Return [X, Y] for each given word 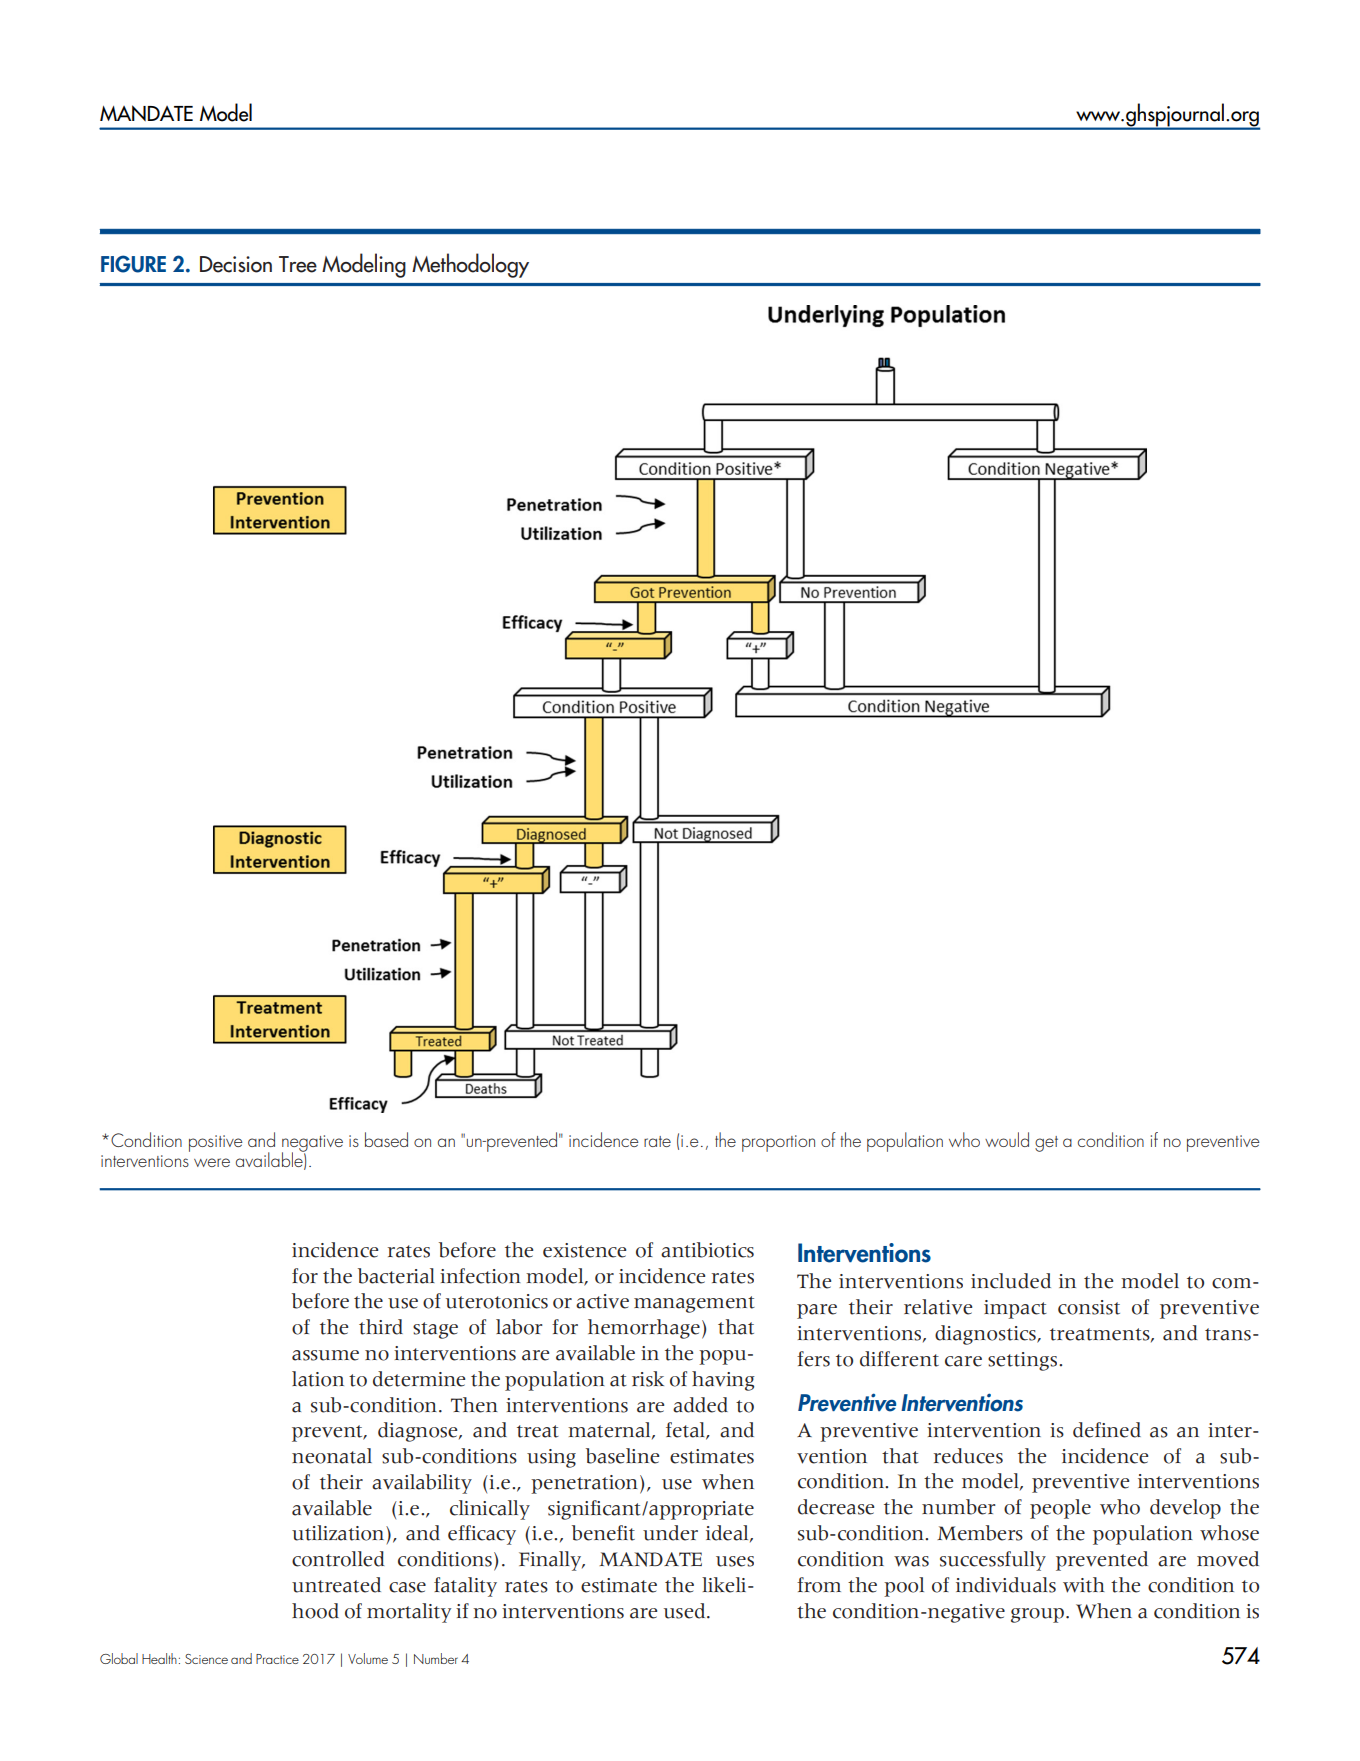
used [686, 1611]
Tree [298, 264]
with [1084, 1585]
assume [325, 1355]
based [386, 1139]
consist [1089, 1307]
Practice [277, 1659]
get [1046, 1144]
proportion [778, 1143]
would [1007, 1139]
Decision [236, 264]
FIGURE [133, 264]
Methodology [470, 265]
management [694, 1304]
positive [216, 1143]
